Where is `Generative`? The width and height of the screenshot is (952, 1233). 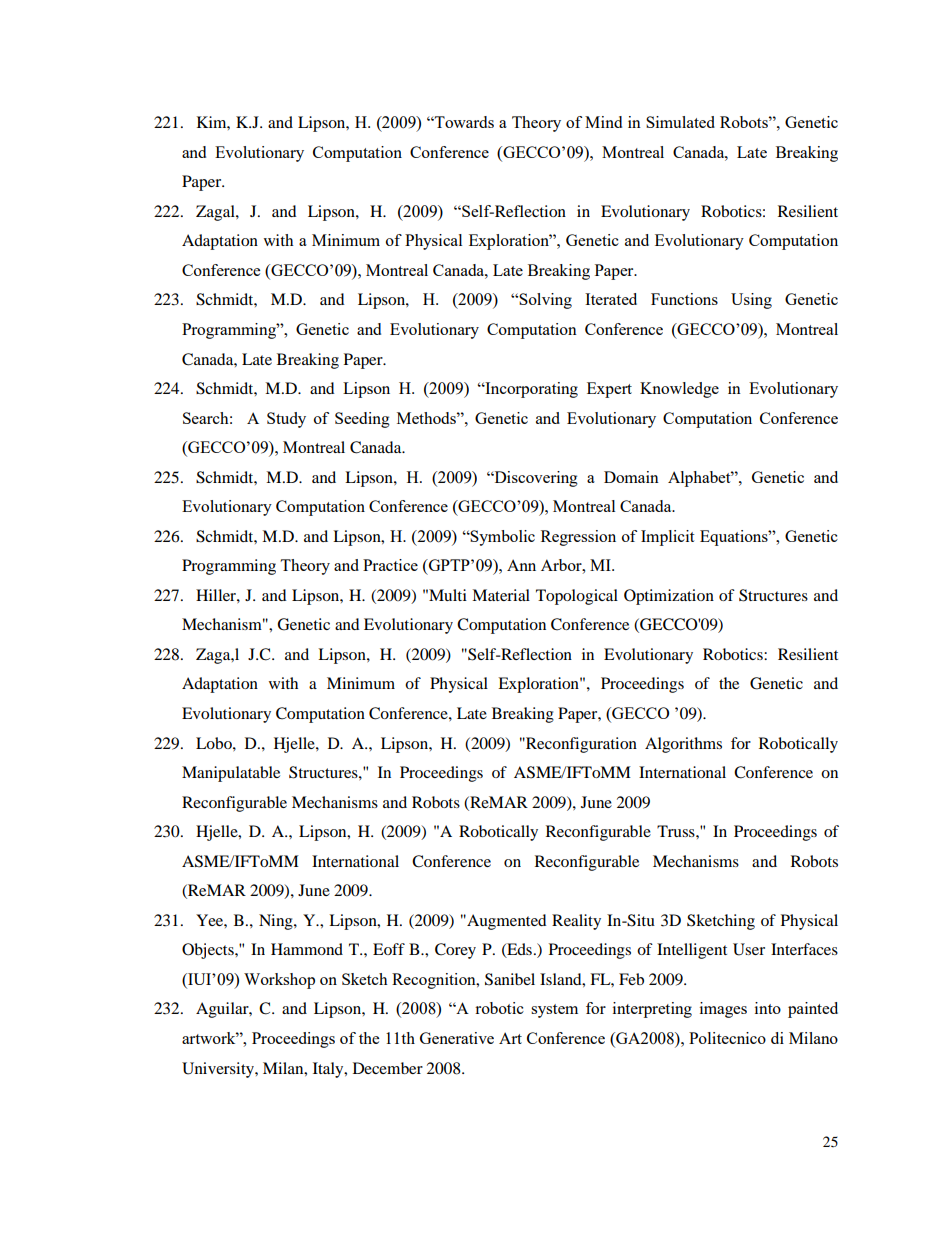
Generative is located at coordinates (457, 1038).
